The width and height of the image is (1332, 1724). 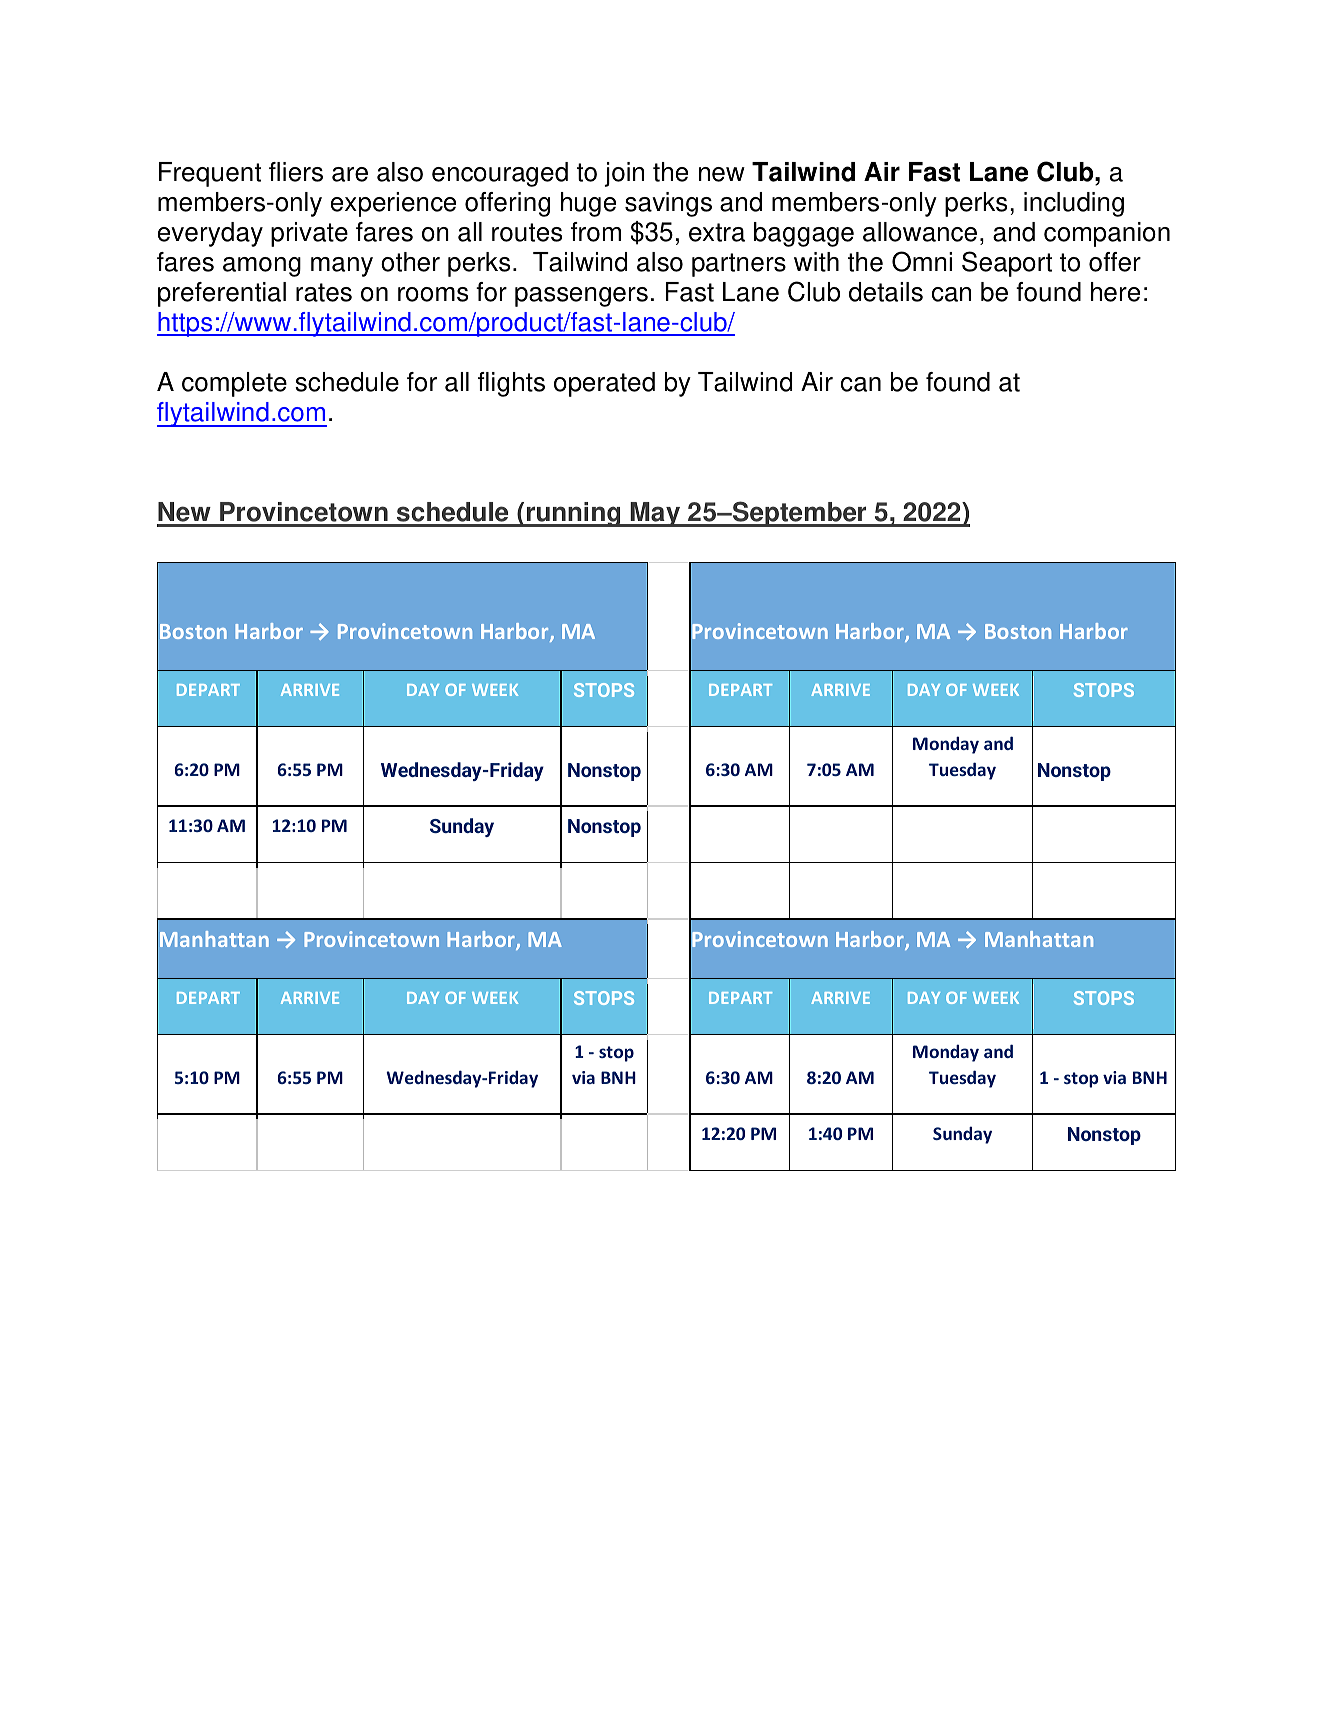 What do you see at coordinates (296, 172) in the image?
I see `fliers` at bounding box center [296, 172].
